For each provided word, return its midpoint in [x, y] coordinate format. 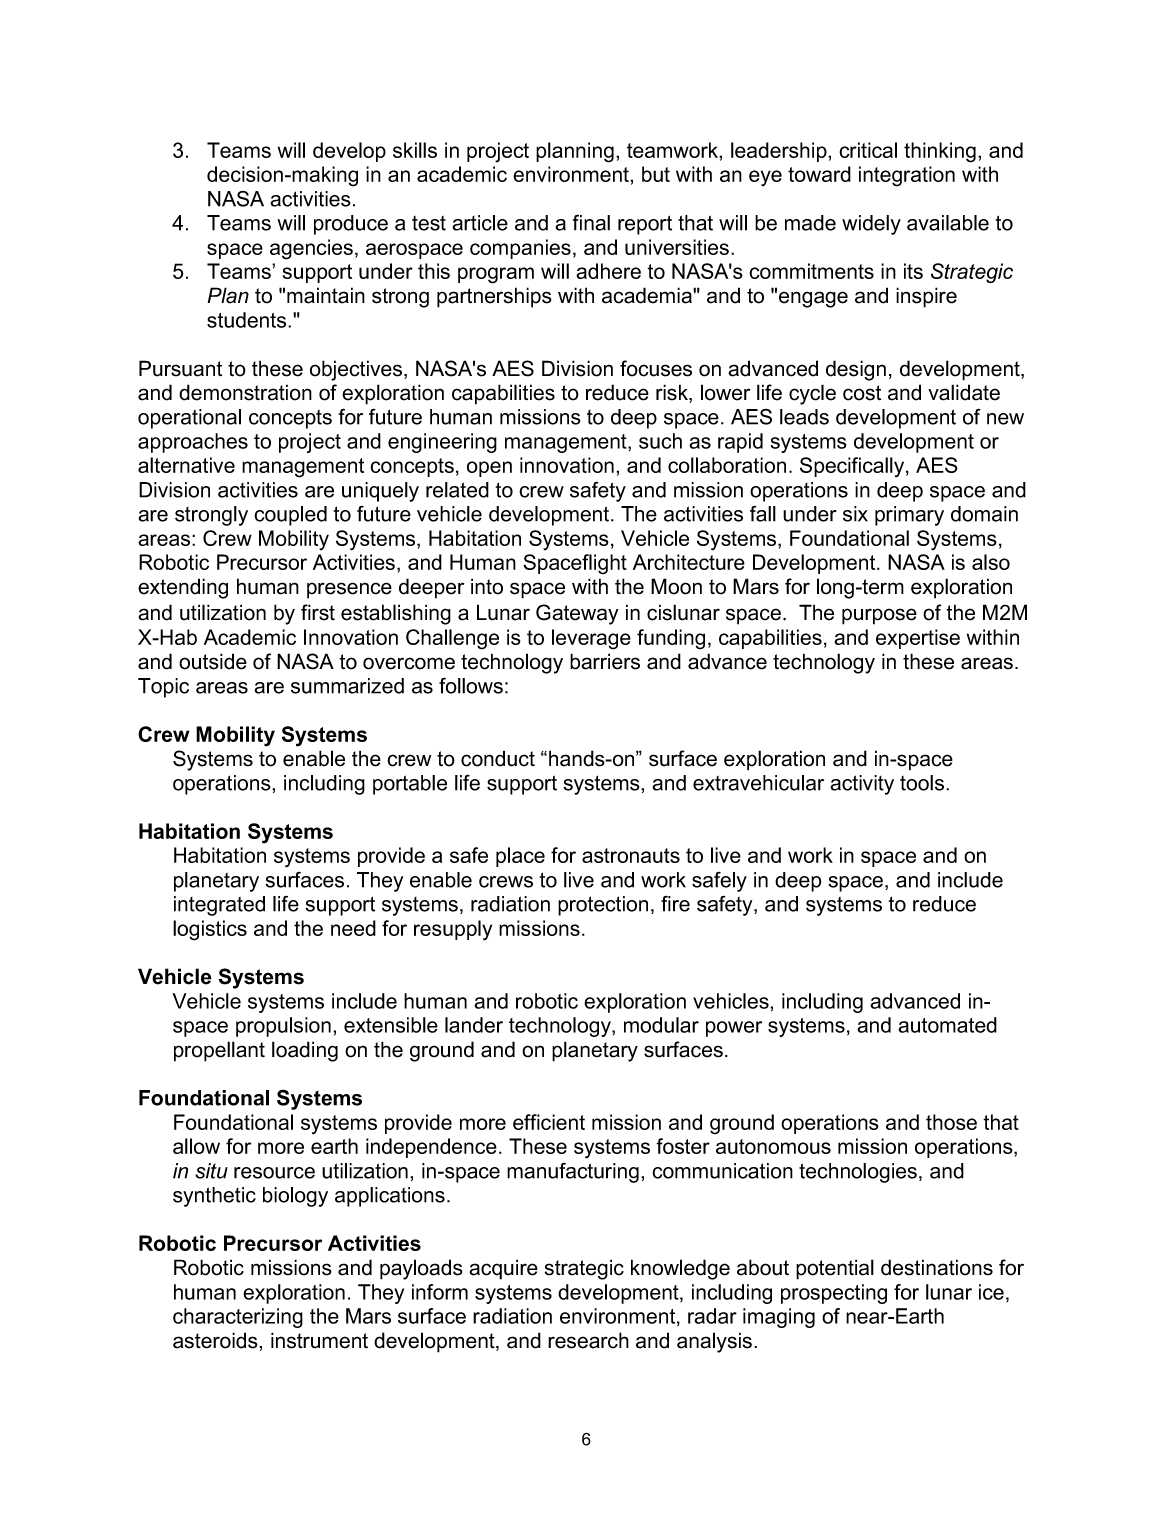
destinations [937, 1267]
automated [947, 1025]
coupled [290, 516]
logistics [210, 930]
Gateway [577, 614]
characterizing [238, 1318]
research [588, 1340]
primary [909, 516]
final [591, 222]
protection [603, 906]
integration [907, 176]
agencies [311, 249]
